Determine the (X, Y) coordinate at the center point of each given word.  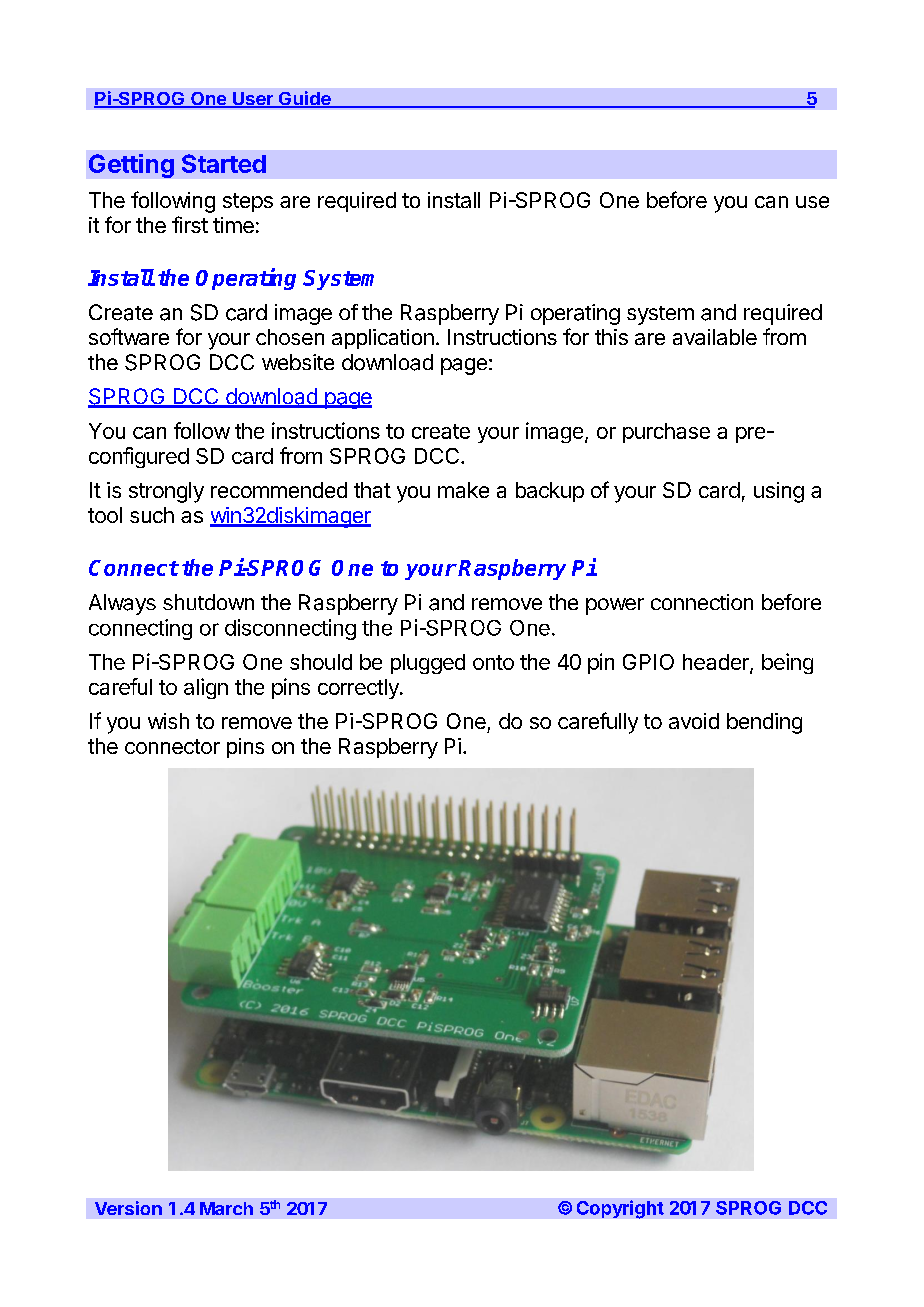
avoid (694, 721)
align (206, 688)
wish (168, 721)
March (226, 1208)
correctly (359, 689)
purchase (666, 433)
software (129, 336)
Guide (304, 99)
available (715, 337)
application (383, 339)
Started (224, 163)
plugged (428, 664)
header (717, 663)
